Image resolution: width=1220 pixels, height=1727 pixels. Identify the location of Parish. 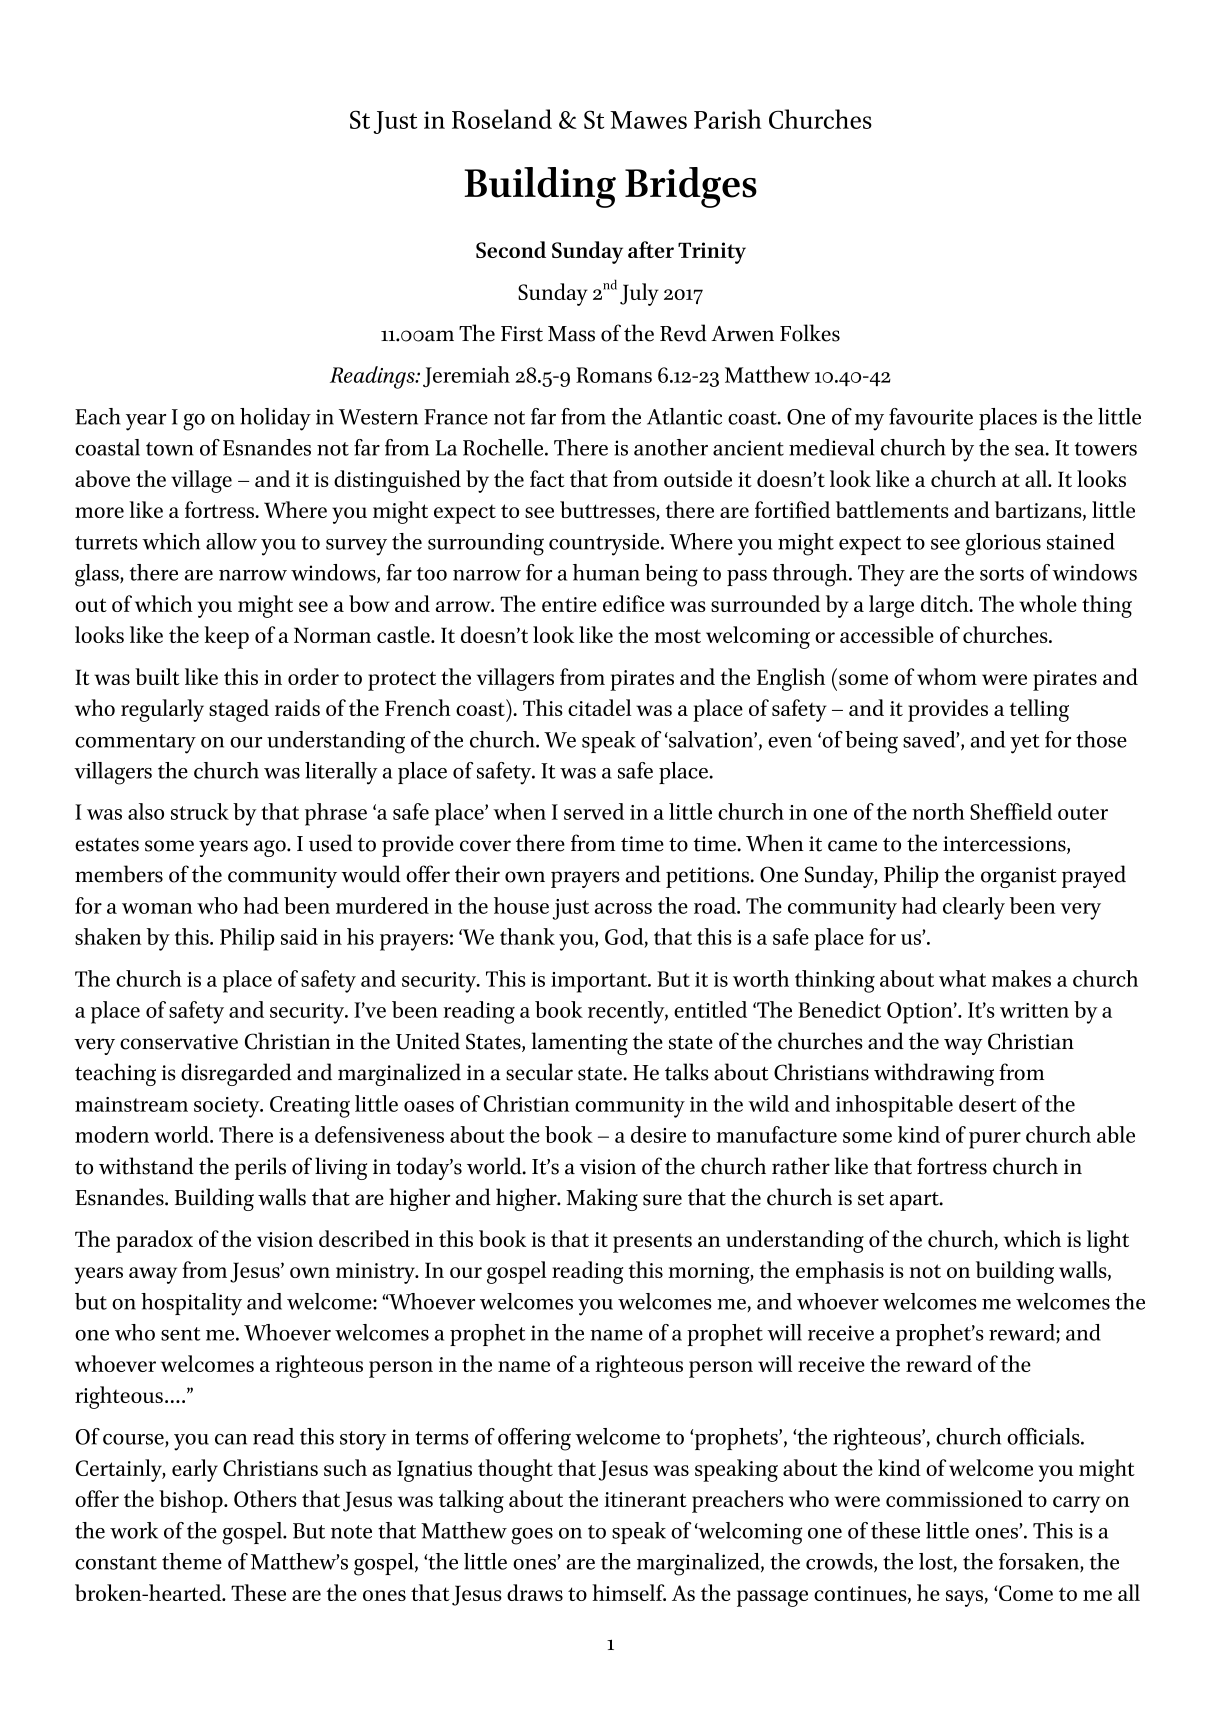
(728, 119).
